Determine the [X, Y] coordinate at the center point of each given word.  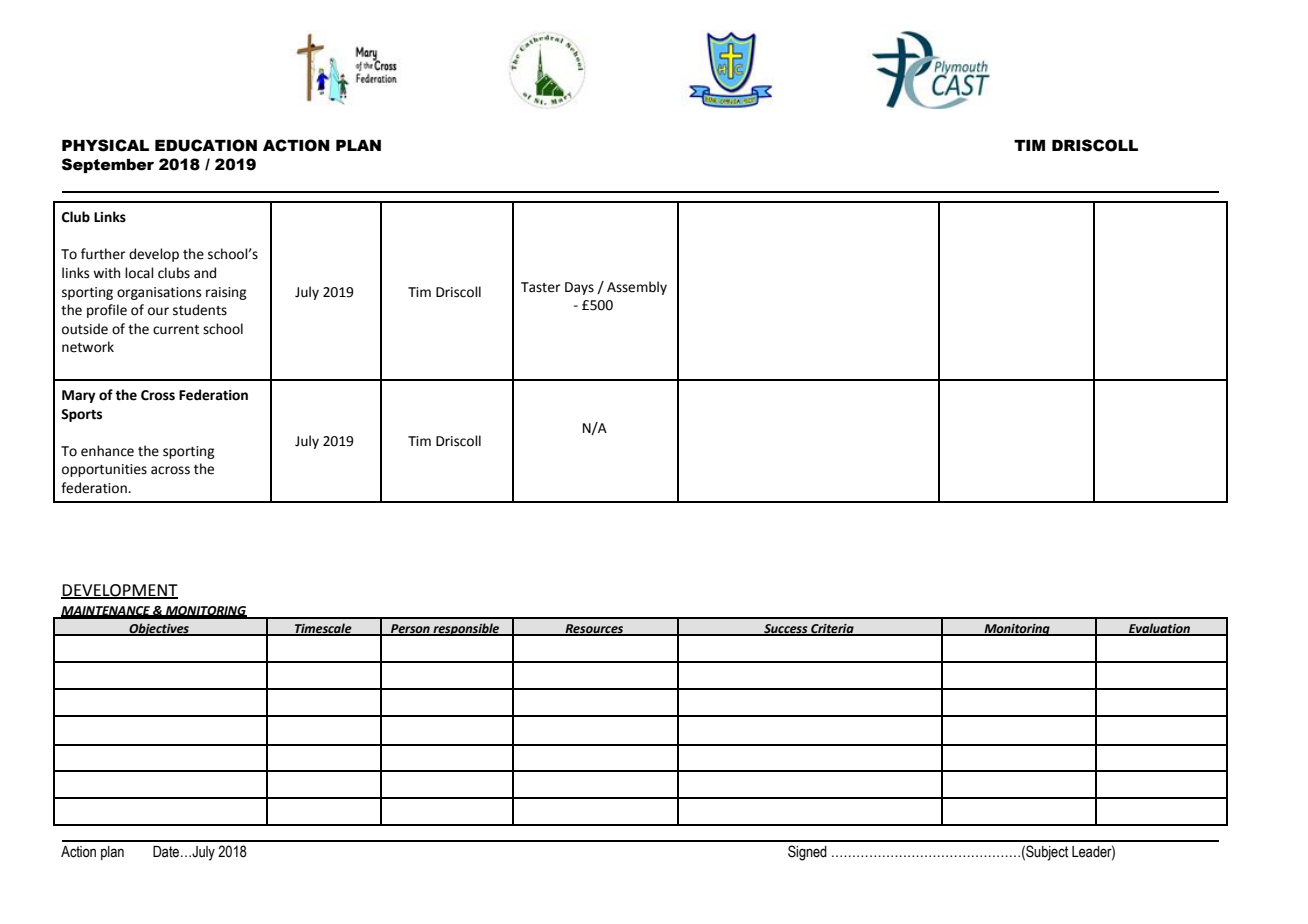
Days [579, 288]
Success [786, 629]
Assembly [637, 288]
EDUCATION [206, 145]
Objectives [159, 629]
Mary [79, 396]
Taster [541, 287]
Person [410, 629]
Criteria [832, 629]
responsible [466, 629]
